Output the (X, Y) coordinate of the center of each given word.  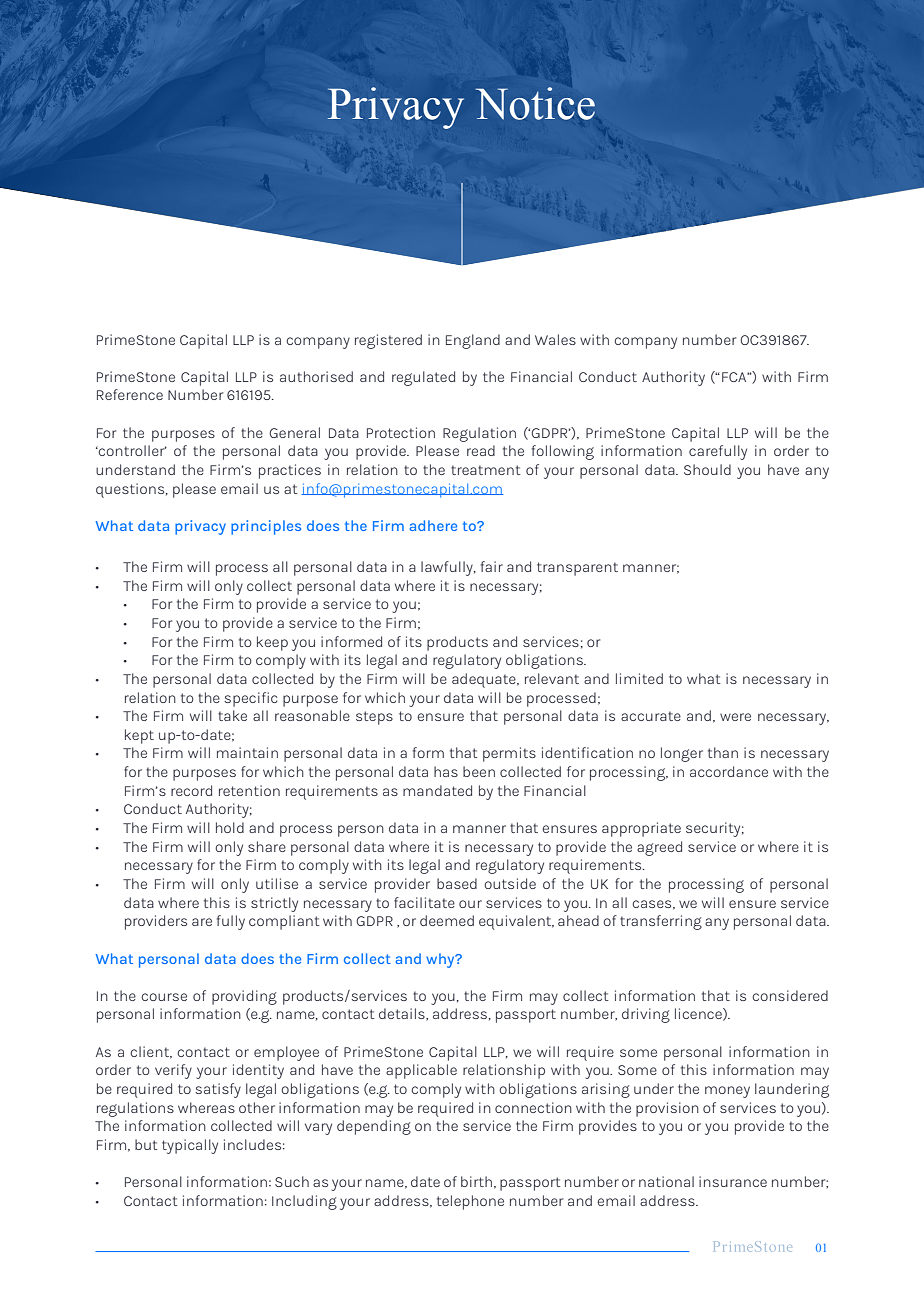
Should (707, 469)
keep (272, 643)
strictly (274, 904)
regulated (423, 378)
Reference (130, 394)
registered (388, 341)
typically (190, 1146)
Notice (535, 103)
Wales (555, 339)
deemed (447, 920)
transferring (661, 922)
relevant (552, 678)
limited (639, 678)
